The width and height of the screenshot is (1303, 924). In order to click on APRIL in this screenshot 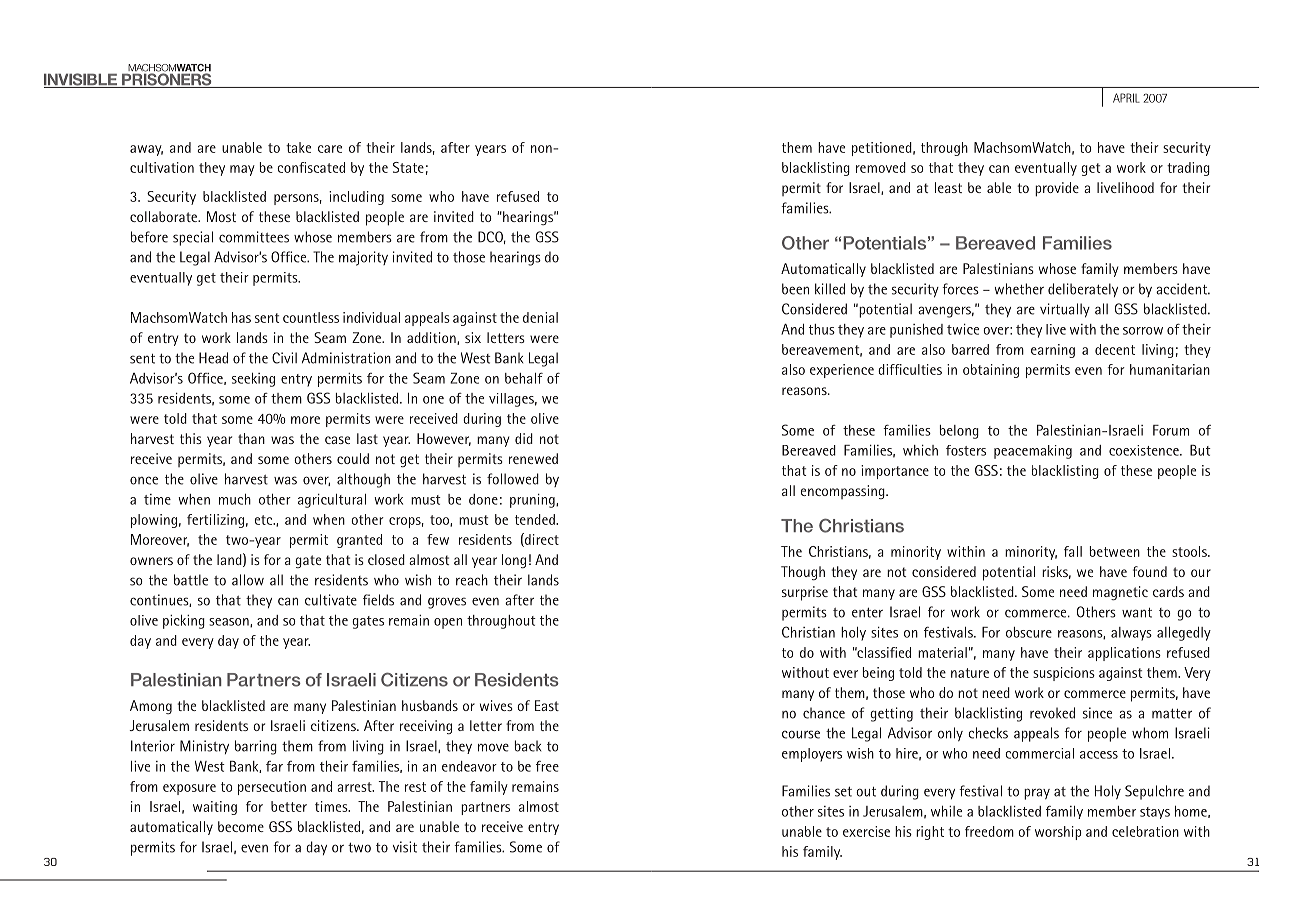, I will do `click(1126, 98)`.
